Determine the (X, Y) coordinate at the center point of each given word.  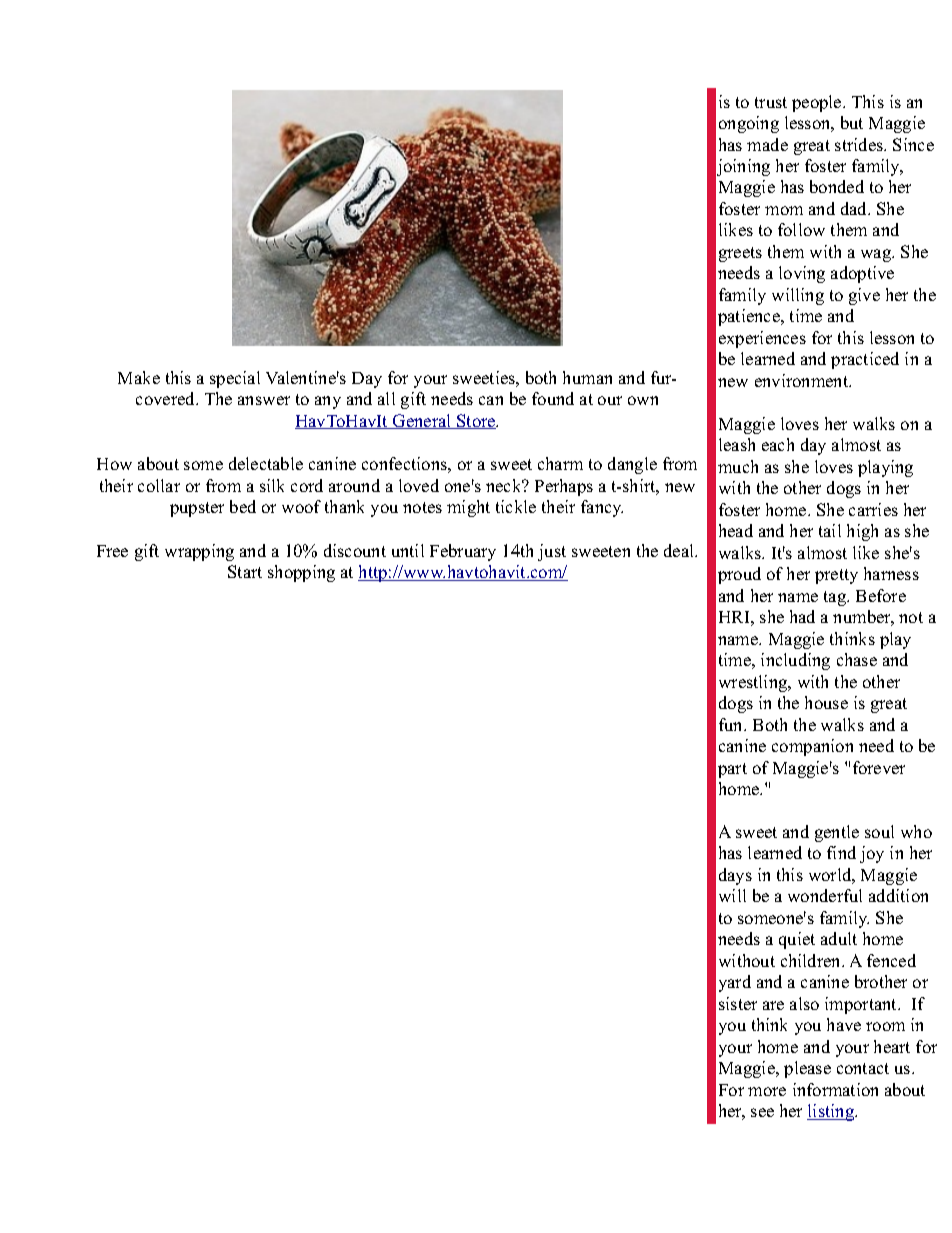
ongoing (749, 124)
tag (836, 598)
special (235, 379)
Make (139, 377)
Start (245, 571)
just (552, 552)
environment (803, 380)
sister (738, 1003)
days (735, 876)
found (553, 398)
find (841, 852)
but (852, 122)
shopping (301, 573)
